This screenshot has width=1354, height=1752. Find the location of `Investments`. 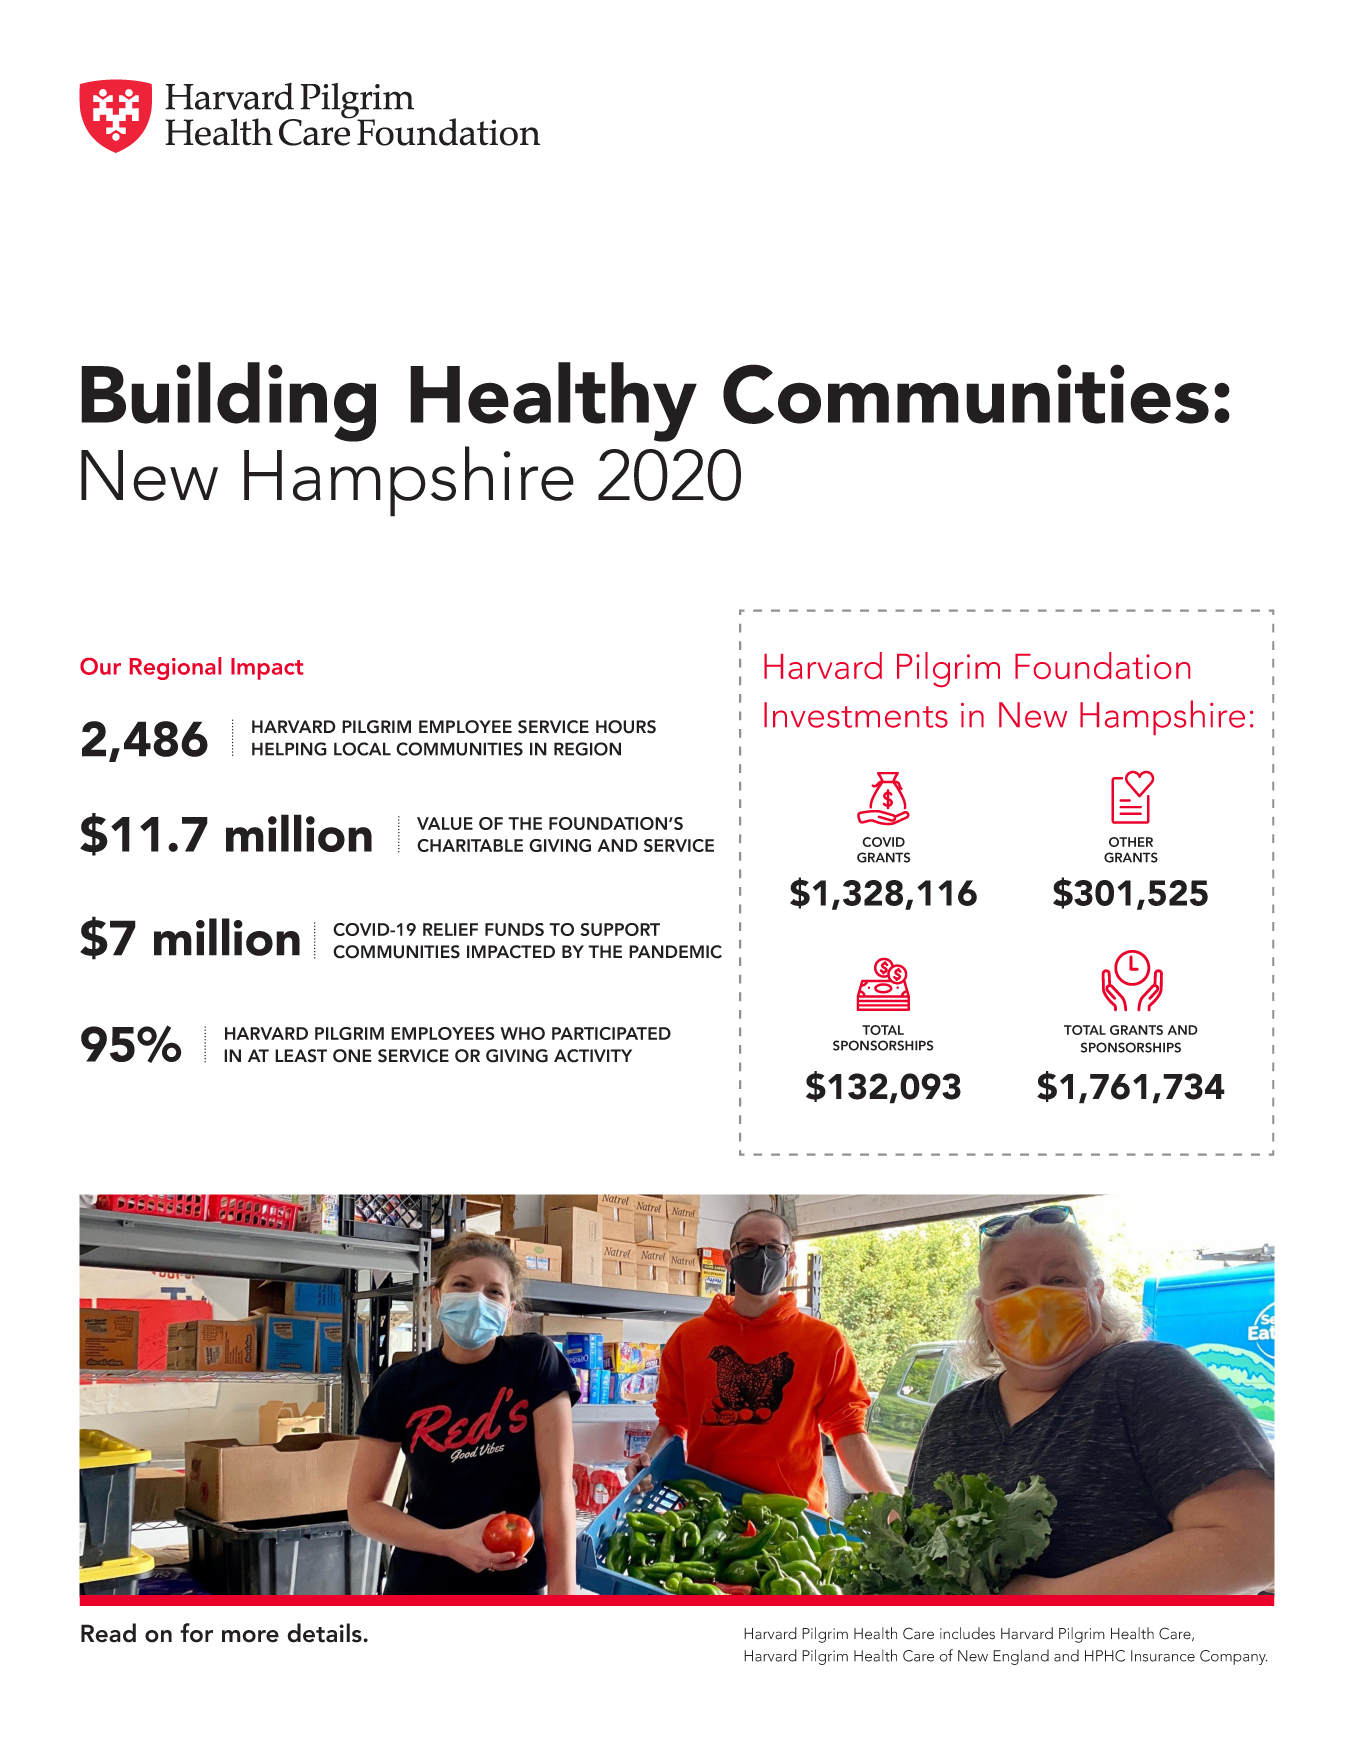

Investments is located at coordinates (856, 715).
